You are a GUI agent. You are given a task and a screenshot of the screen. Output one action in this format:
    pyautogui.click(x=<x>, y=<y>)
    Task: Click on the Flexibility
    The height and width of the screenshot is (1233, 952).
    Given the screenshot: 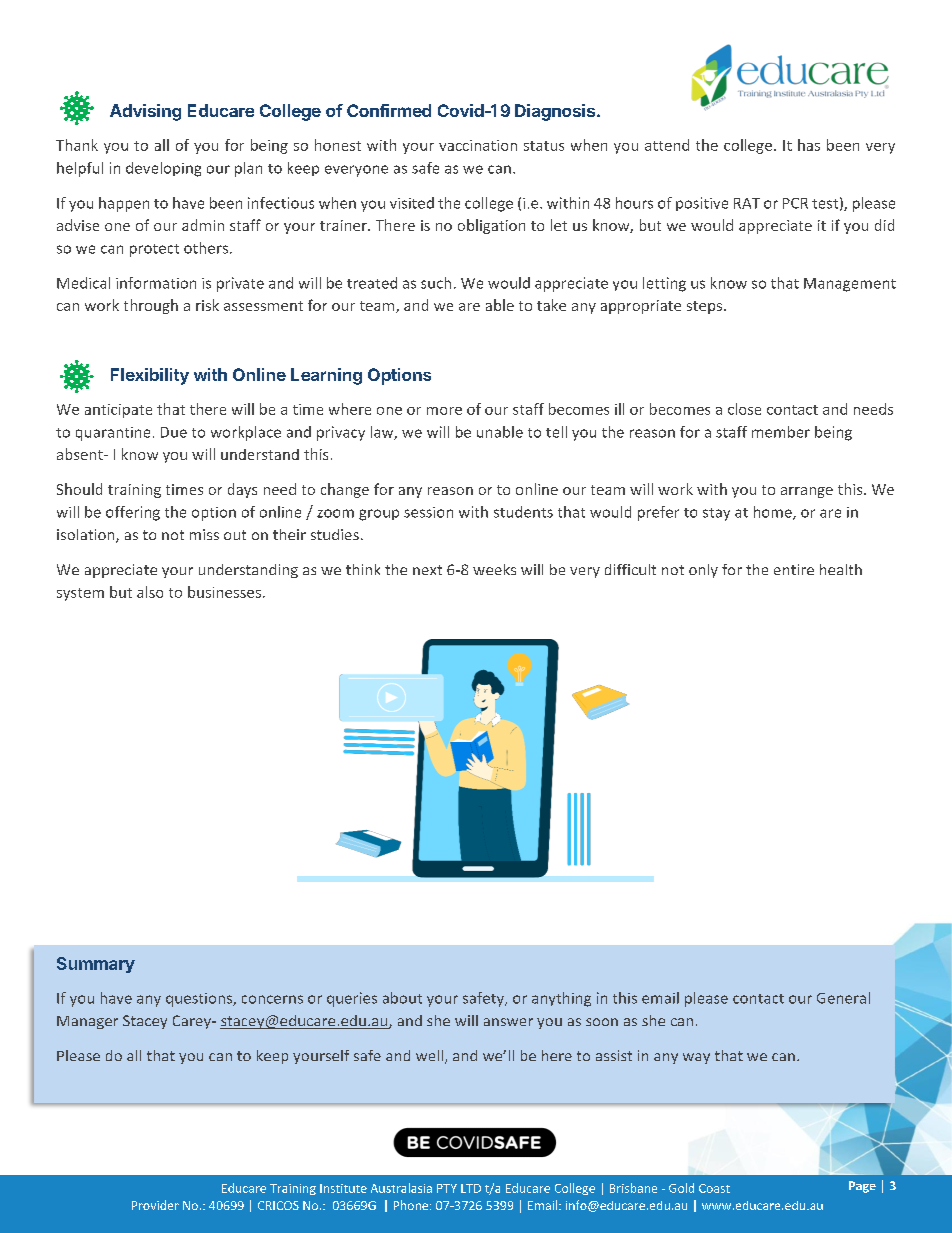 What is the action you would take?
    pyautogui.click(x=150, y=376)
